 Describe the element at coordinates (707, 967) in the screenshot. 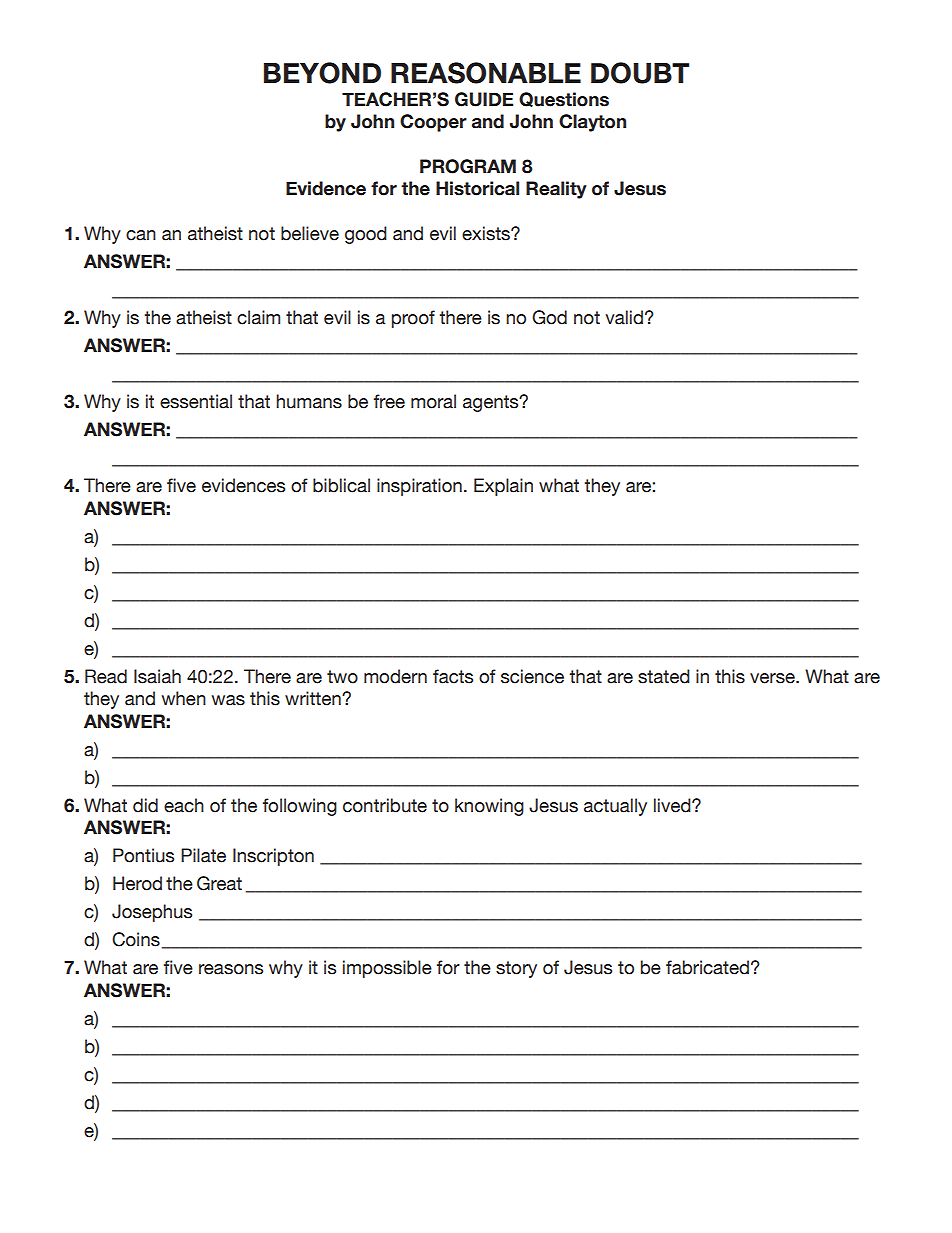

I see `fabricated` at that location.
